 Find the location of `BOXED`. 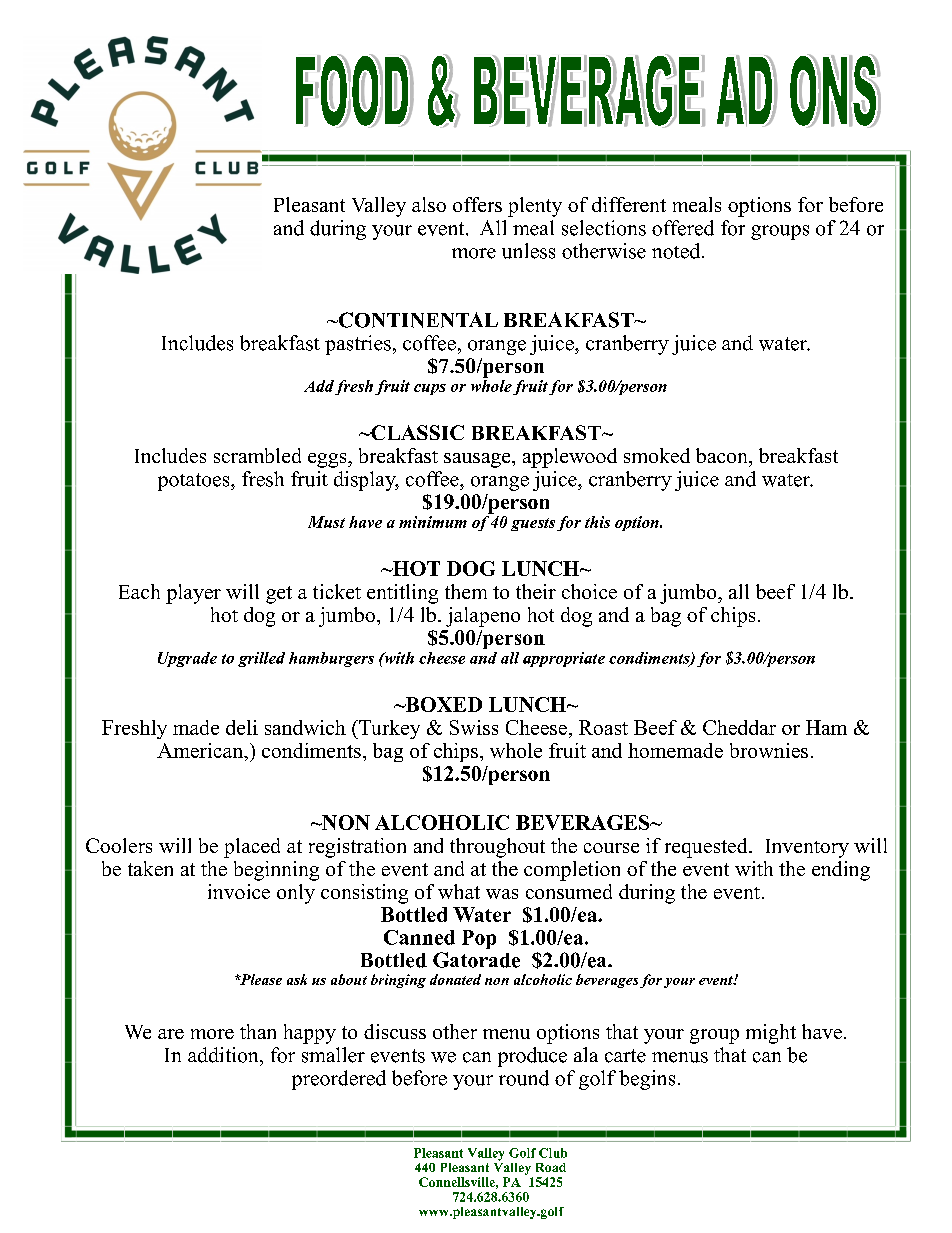

BOXED is located at coordinates (442, 704).
